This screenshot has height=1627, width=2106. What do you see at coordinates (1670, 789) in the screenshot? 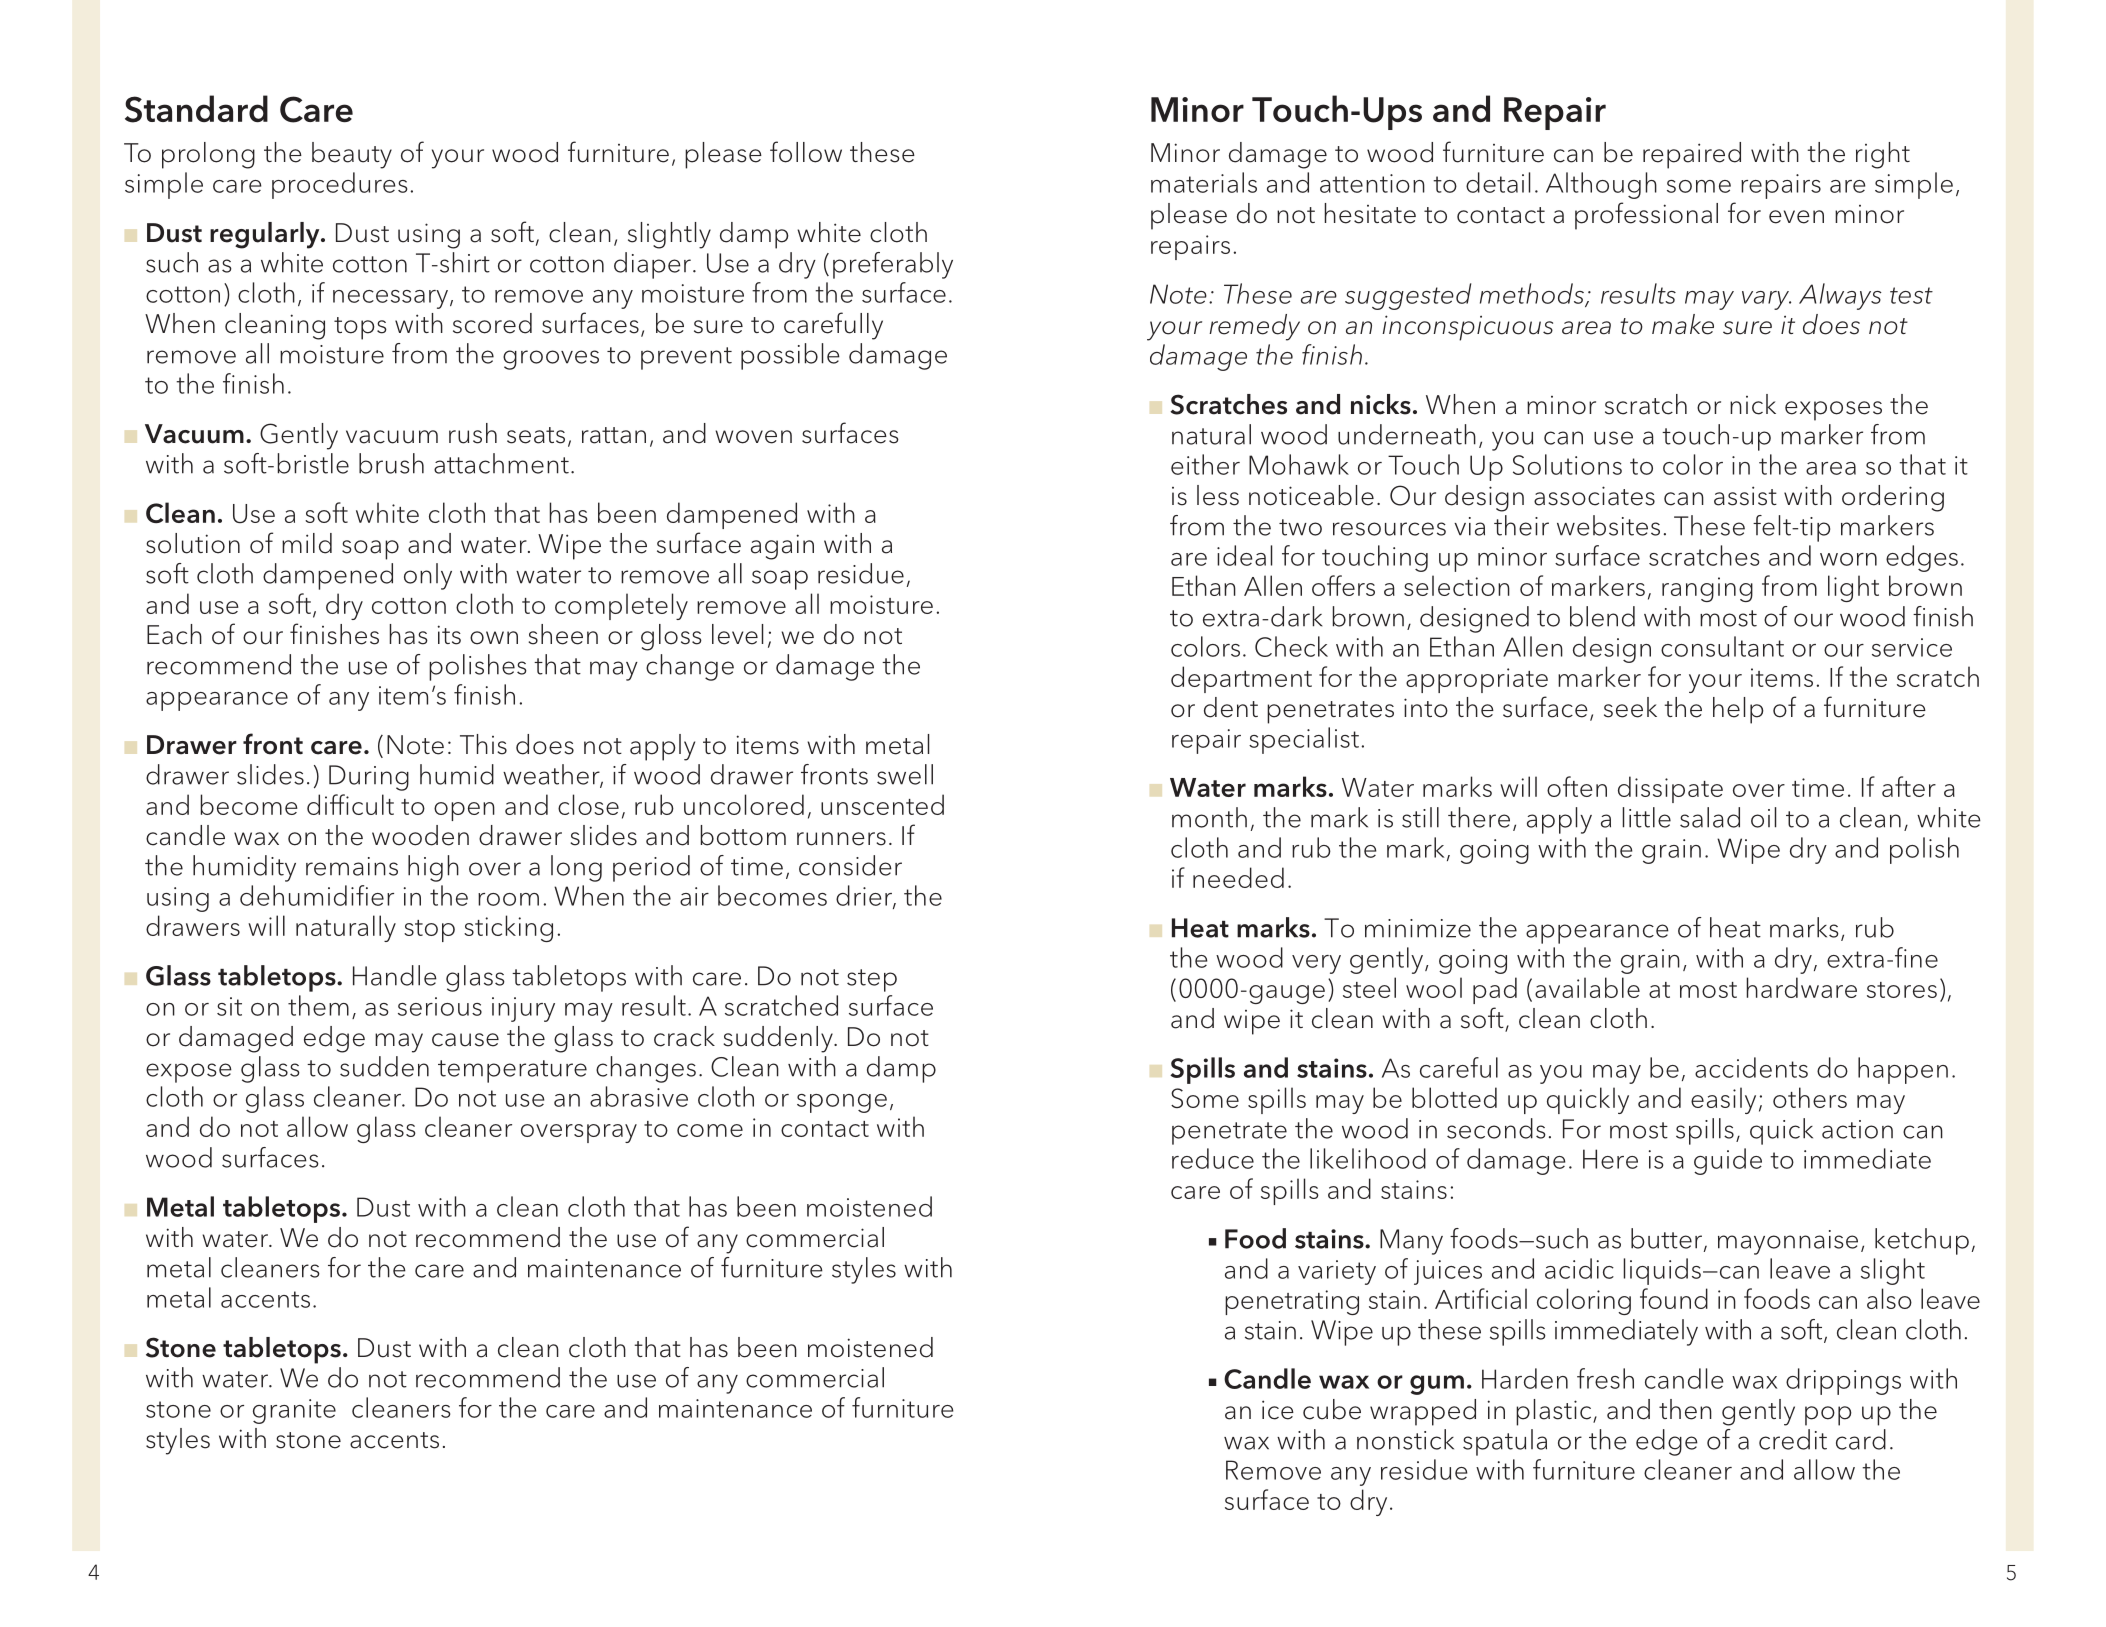
I see `dissipate` at bounding box center [1670, 789].
